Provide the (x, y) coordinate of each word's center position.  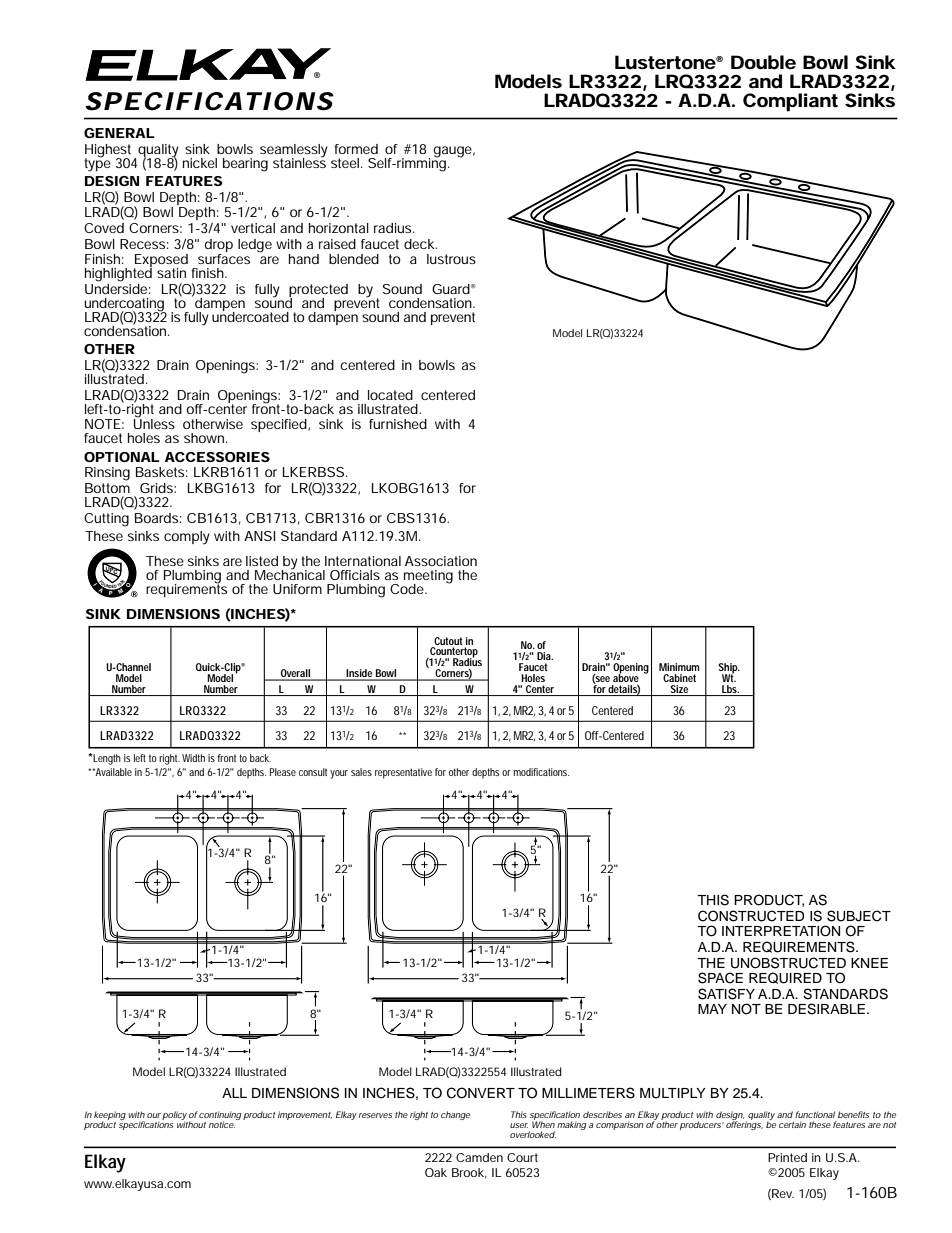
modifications (541, 772)
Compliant (790, 102)
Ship (729, 669)
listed (262, 561)
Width (193, 758)
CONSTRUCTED (751, 916)
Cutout (448, 641)
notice (222, 1124)
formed (356, 149)
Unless (154, 423)
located (390, 395)
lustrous (451, 259)
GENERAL (119, 133)
